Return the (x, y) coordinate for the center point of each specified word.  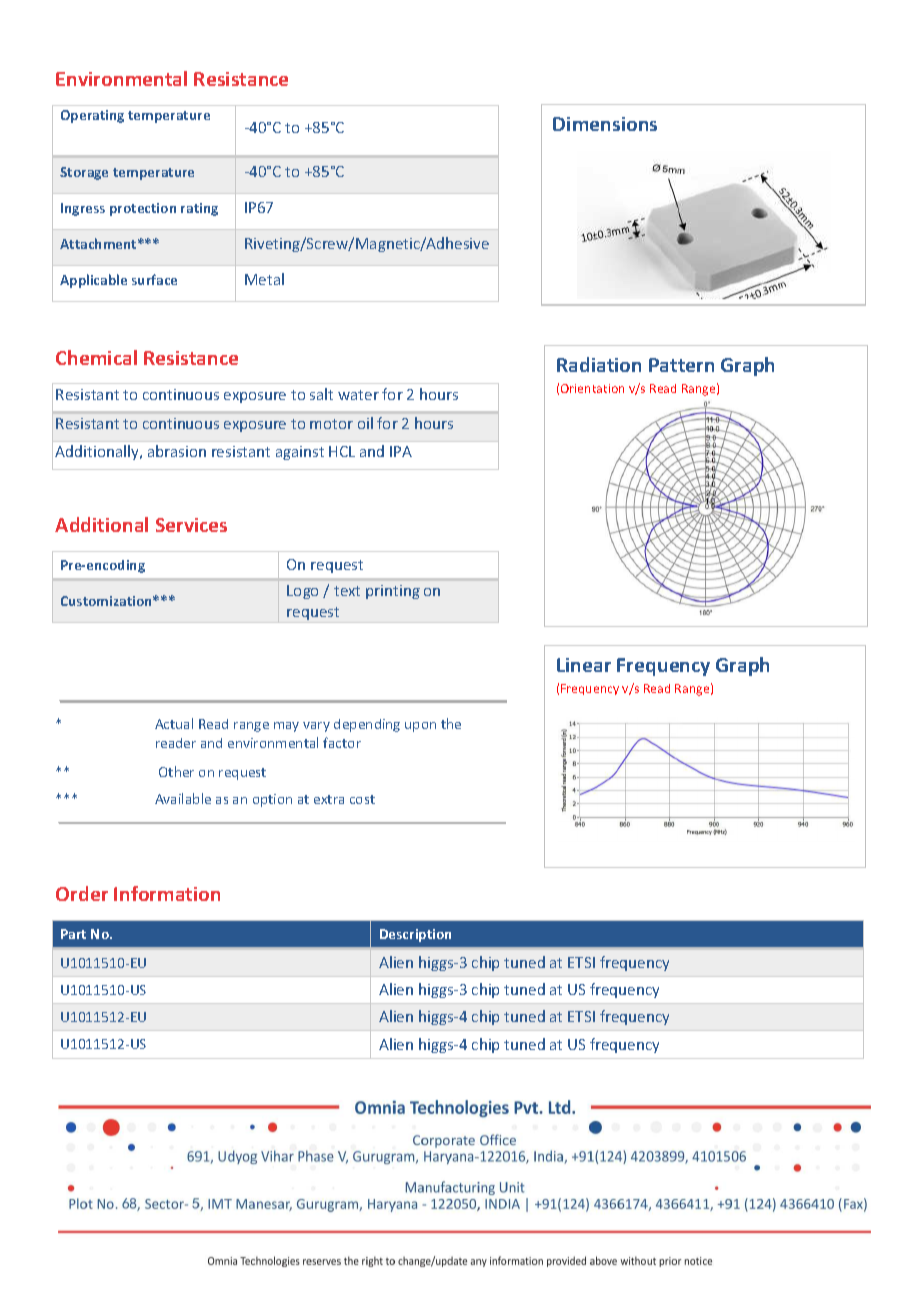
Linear (584, 665)
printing (393, 592)
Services (191, 525)
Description (415, 935)
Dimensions (605, 124)
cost (362, 799)
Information (167, 893)
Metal (264, 279)
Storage (84, 173)
